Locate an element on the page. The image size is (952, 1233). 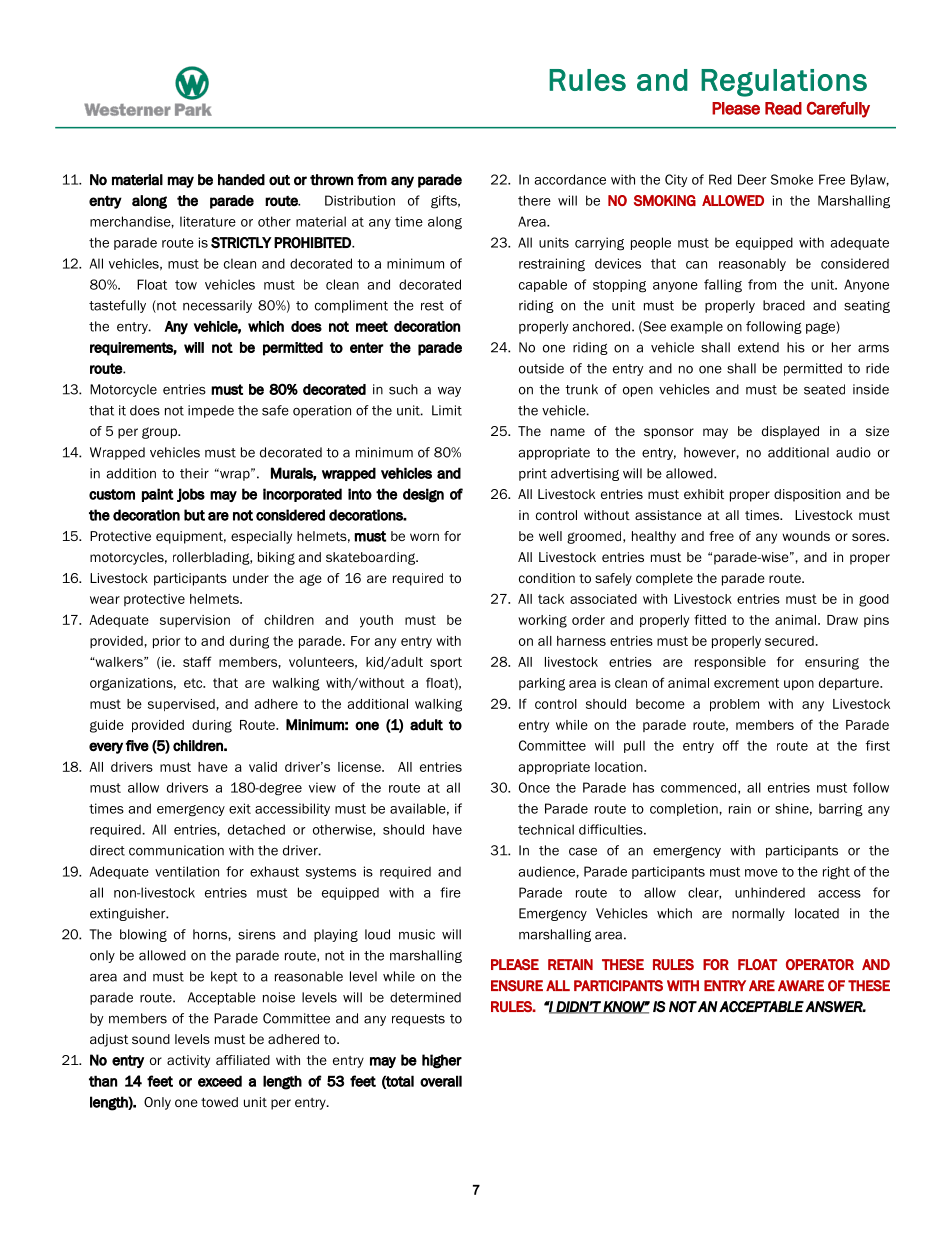
condition is located at coordinates (547, 578).
